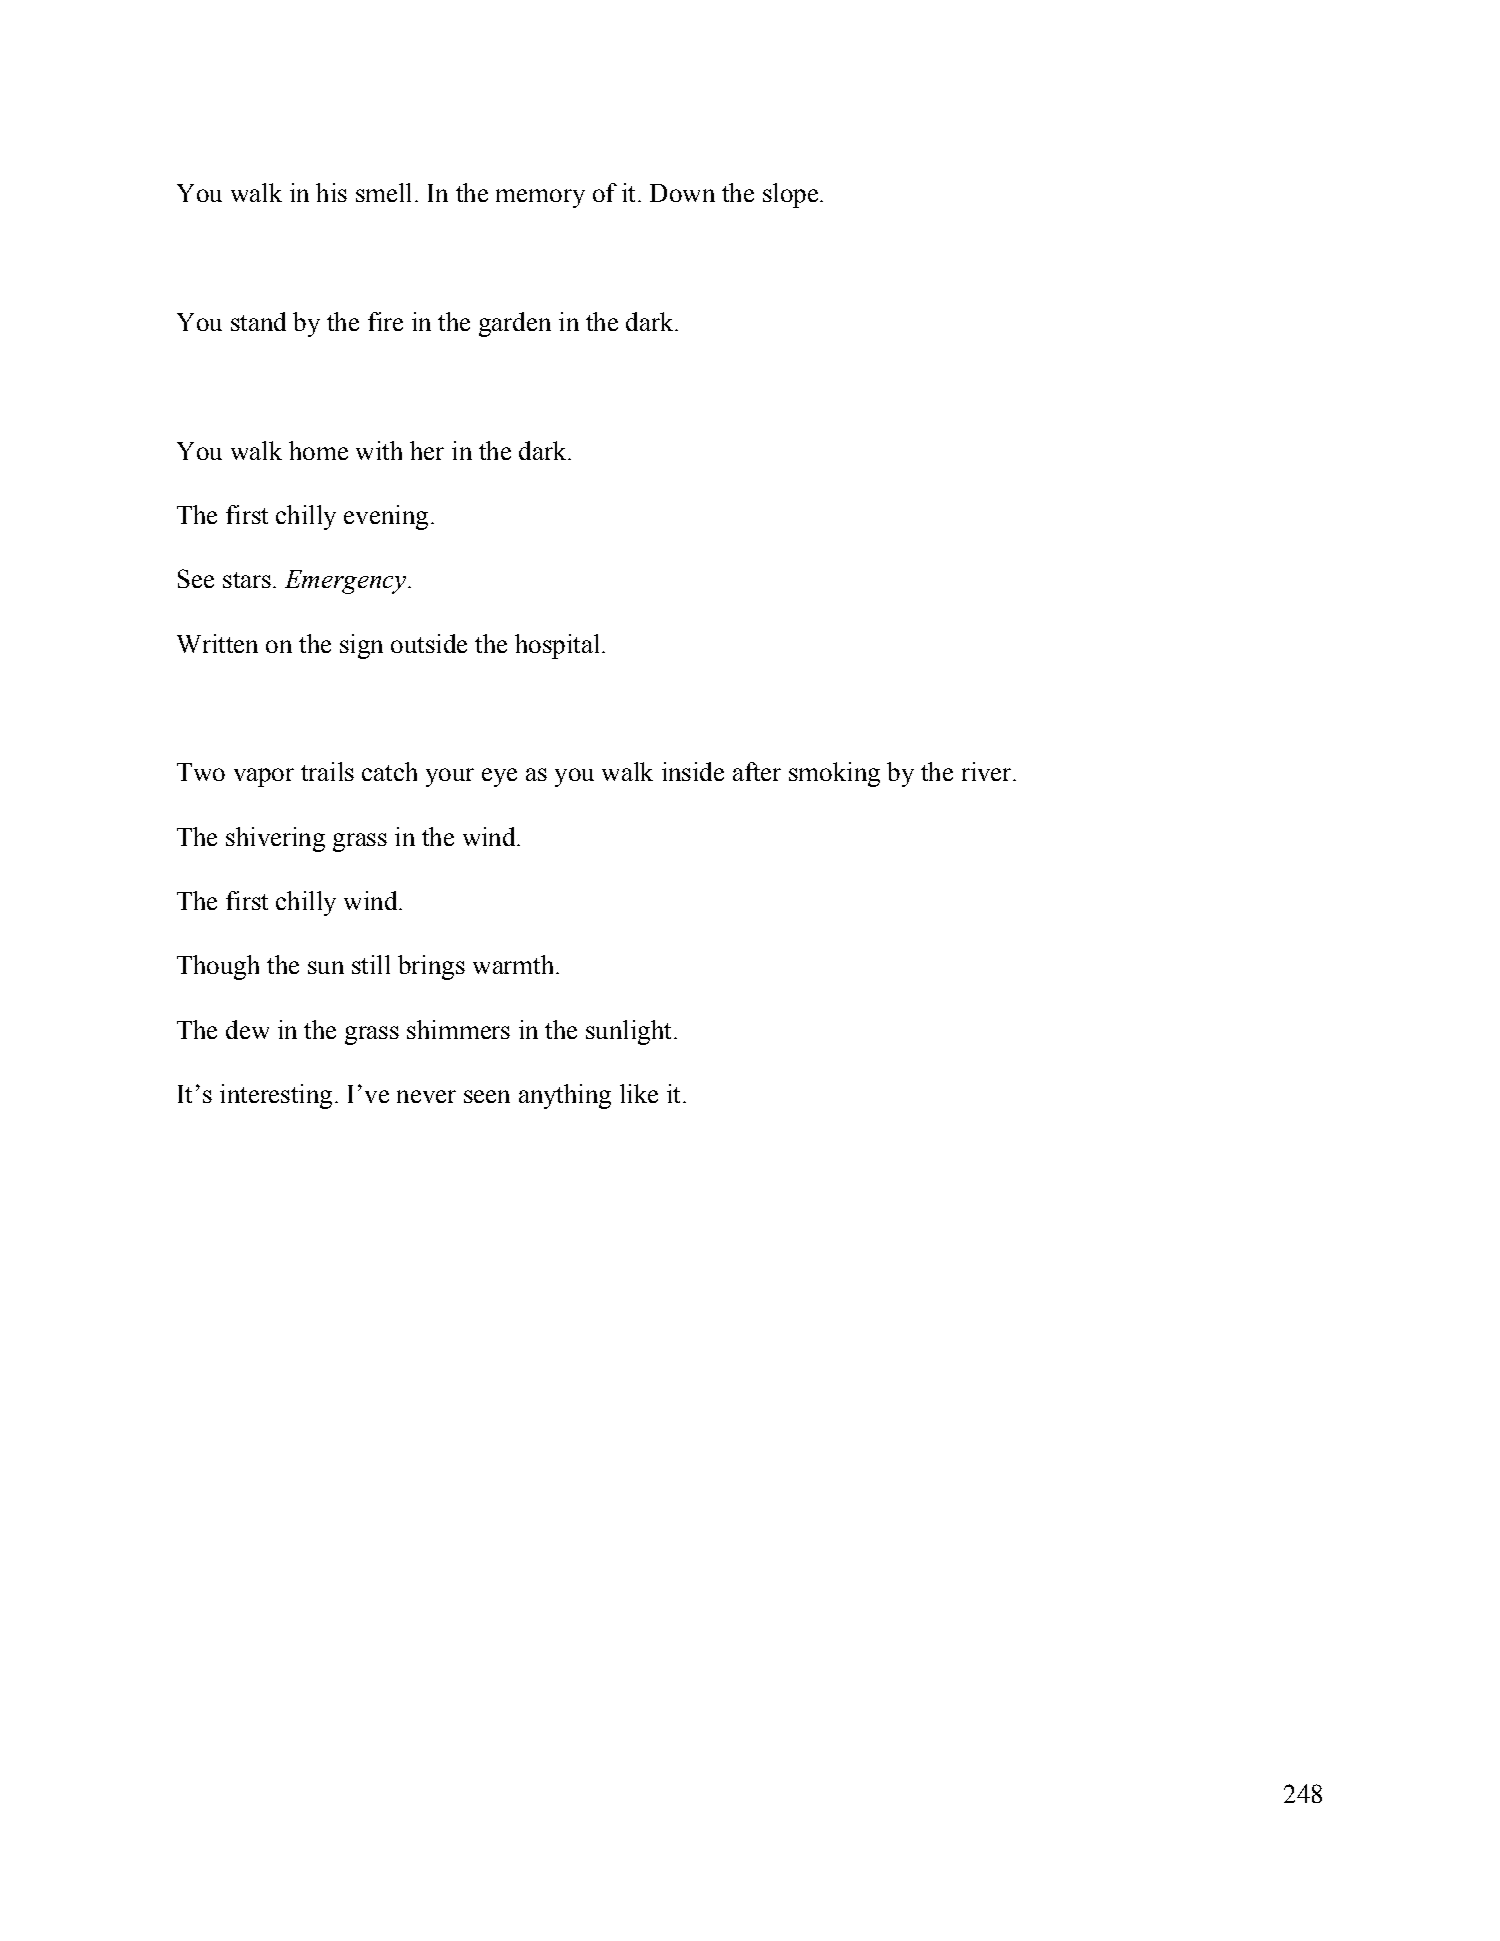 Image resolution: width=1500 pixels, height=1941 pixels. What do you see at coordinates (988, 771) in the screenshot?
I see `river` at bounding box center [988, 771].
